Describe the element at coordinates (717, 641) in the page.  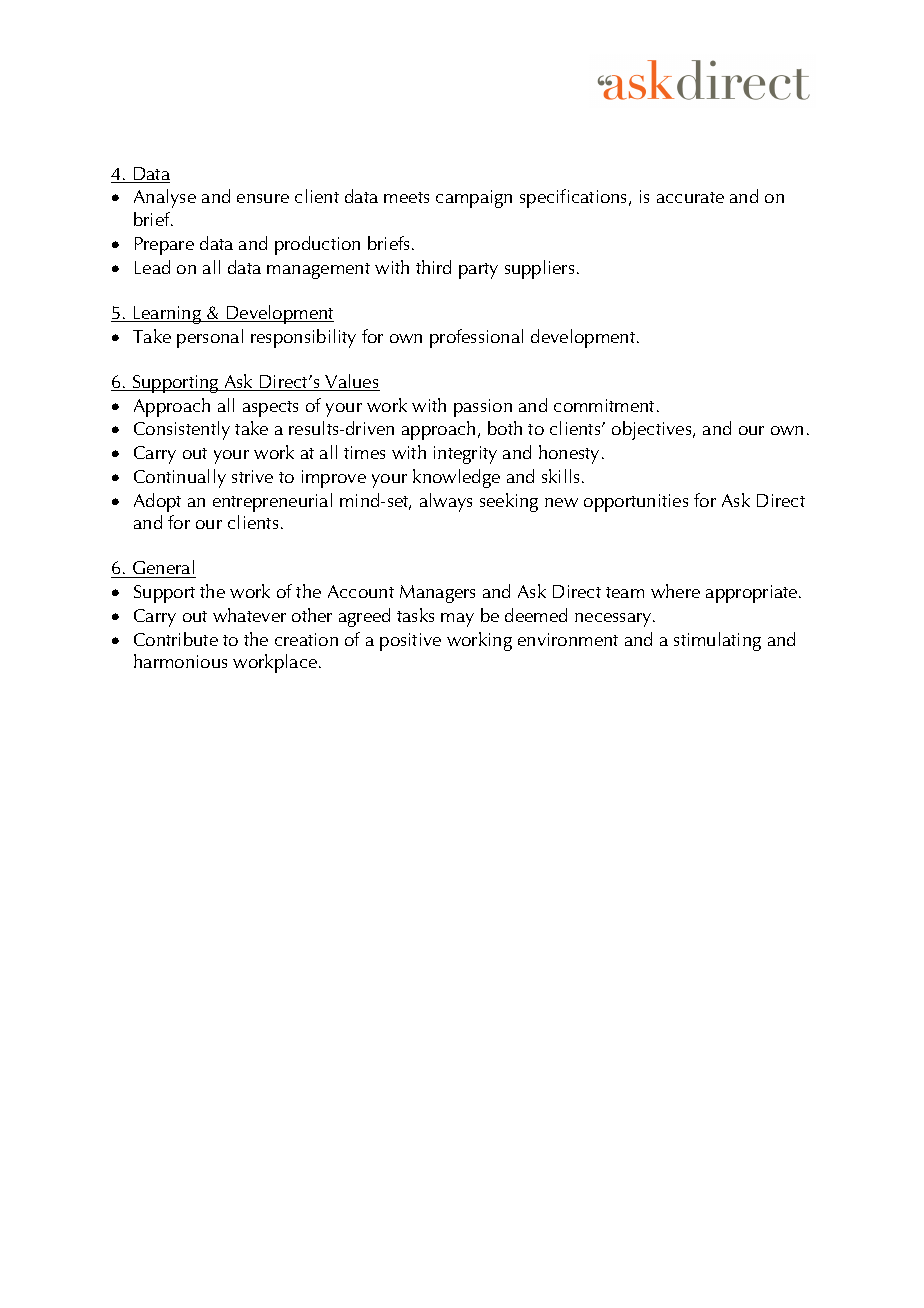
I see `stimulating` at that location.
